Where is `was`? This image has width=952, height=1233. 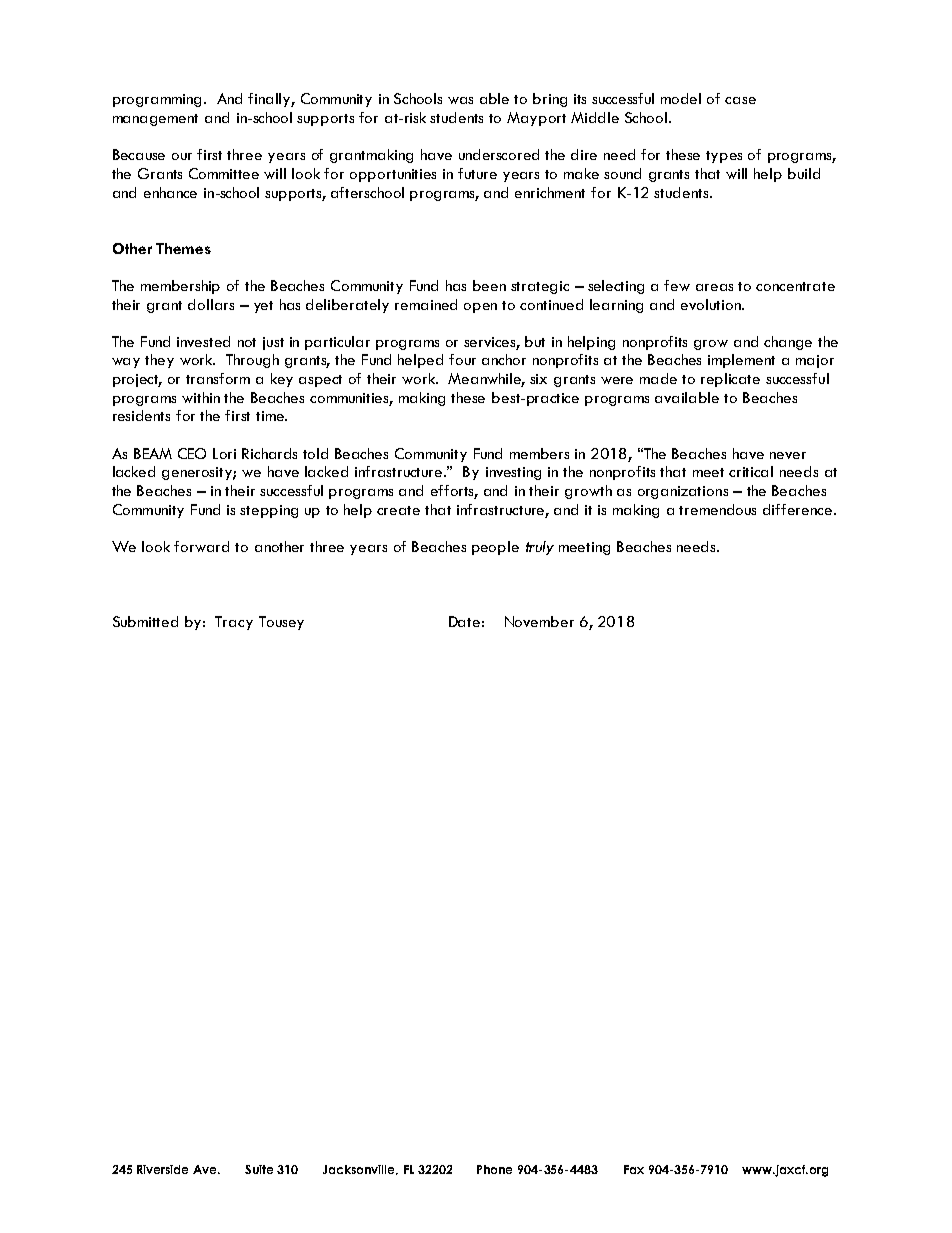 was is located at coordinates (460, 100).
